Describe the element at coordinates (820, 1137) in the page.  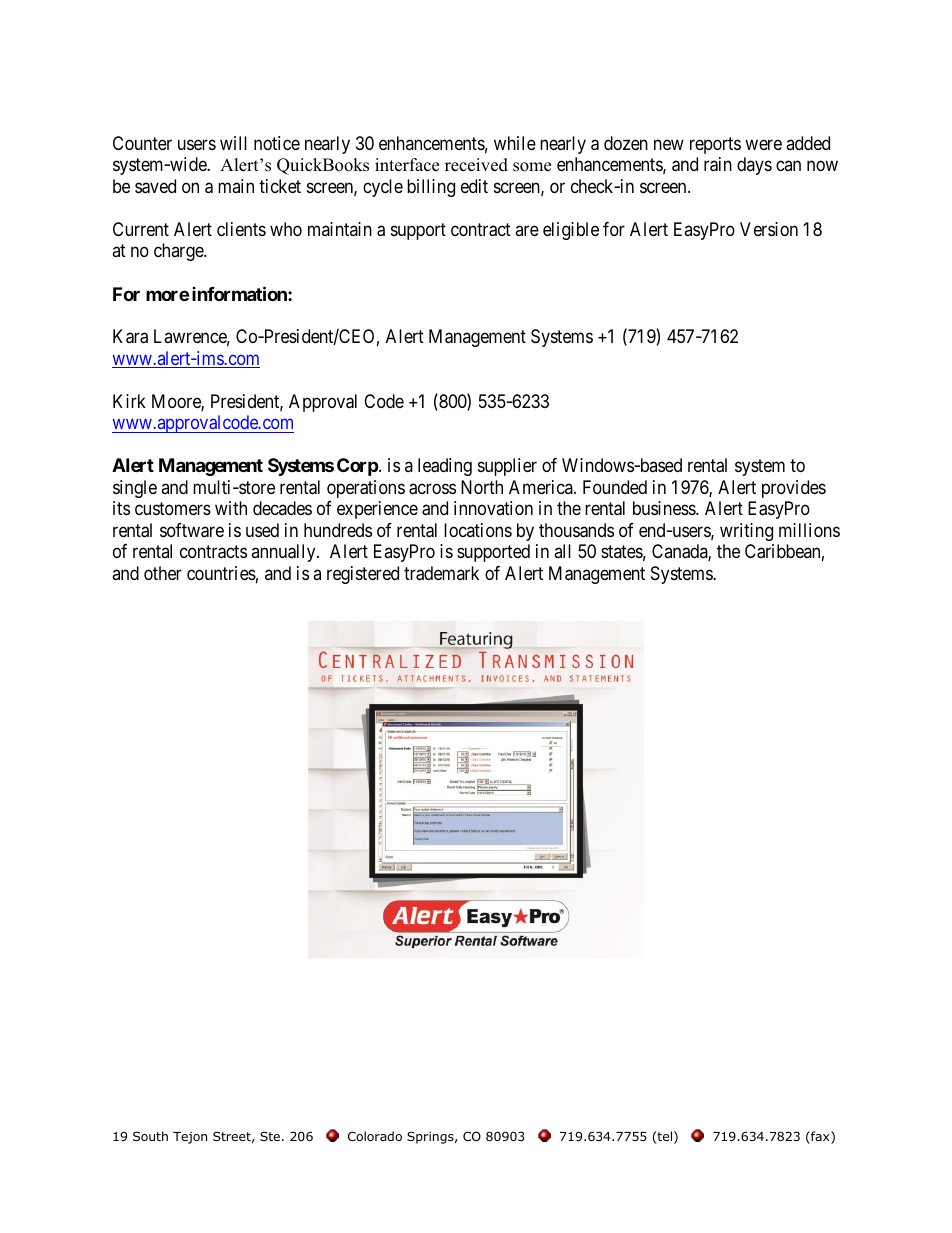
I see `fax` at that location.
